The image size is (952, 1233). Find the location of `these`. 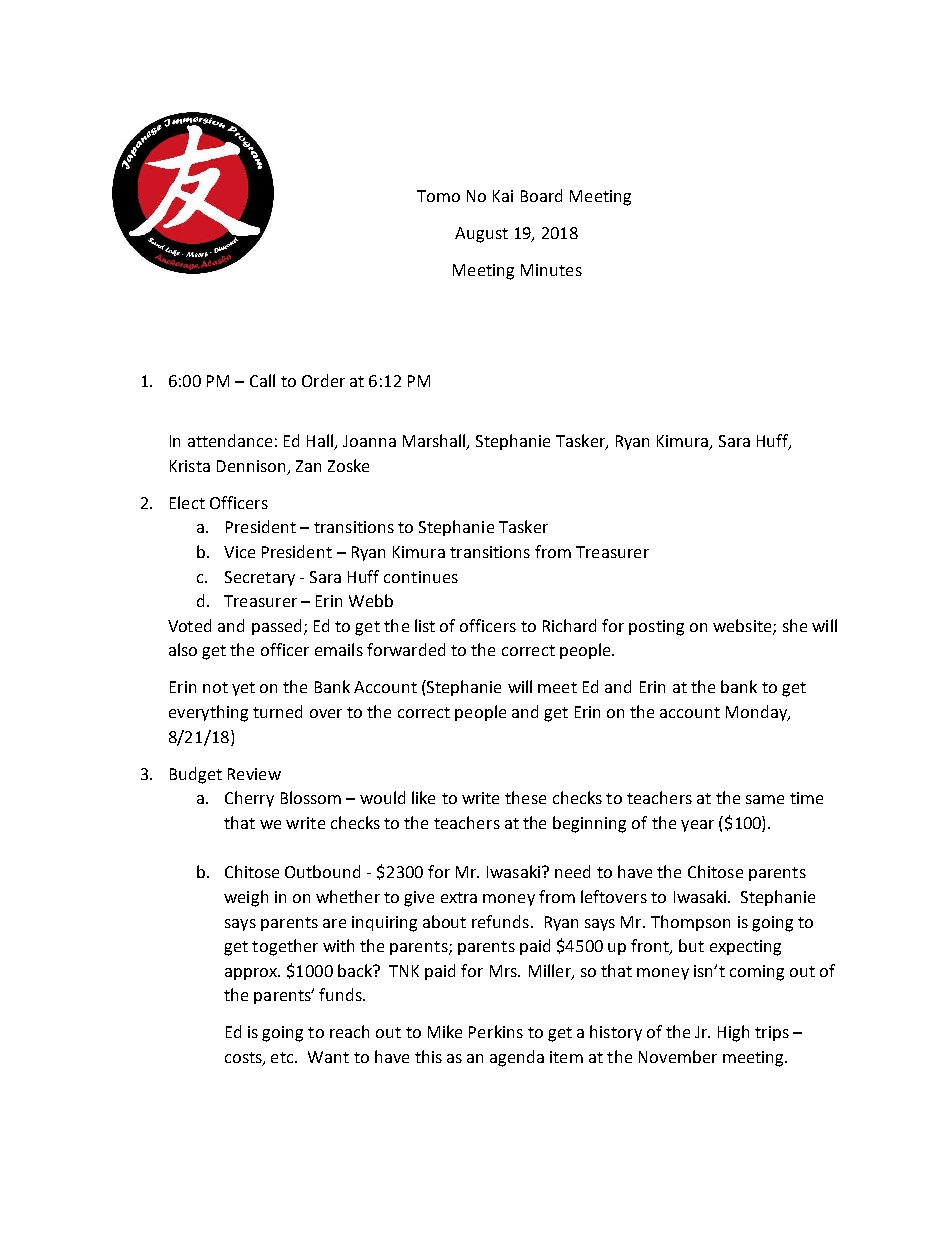

these is located at coordinates (525, 797).
